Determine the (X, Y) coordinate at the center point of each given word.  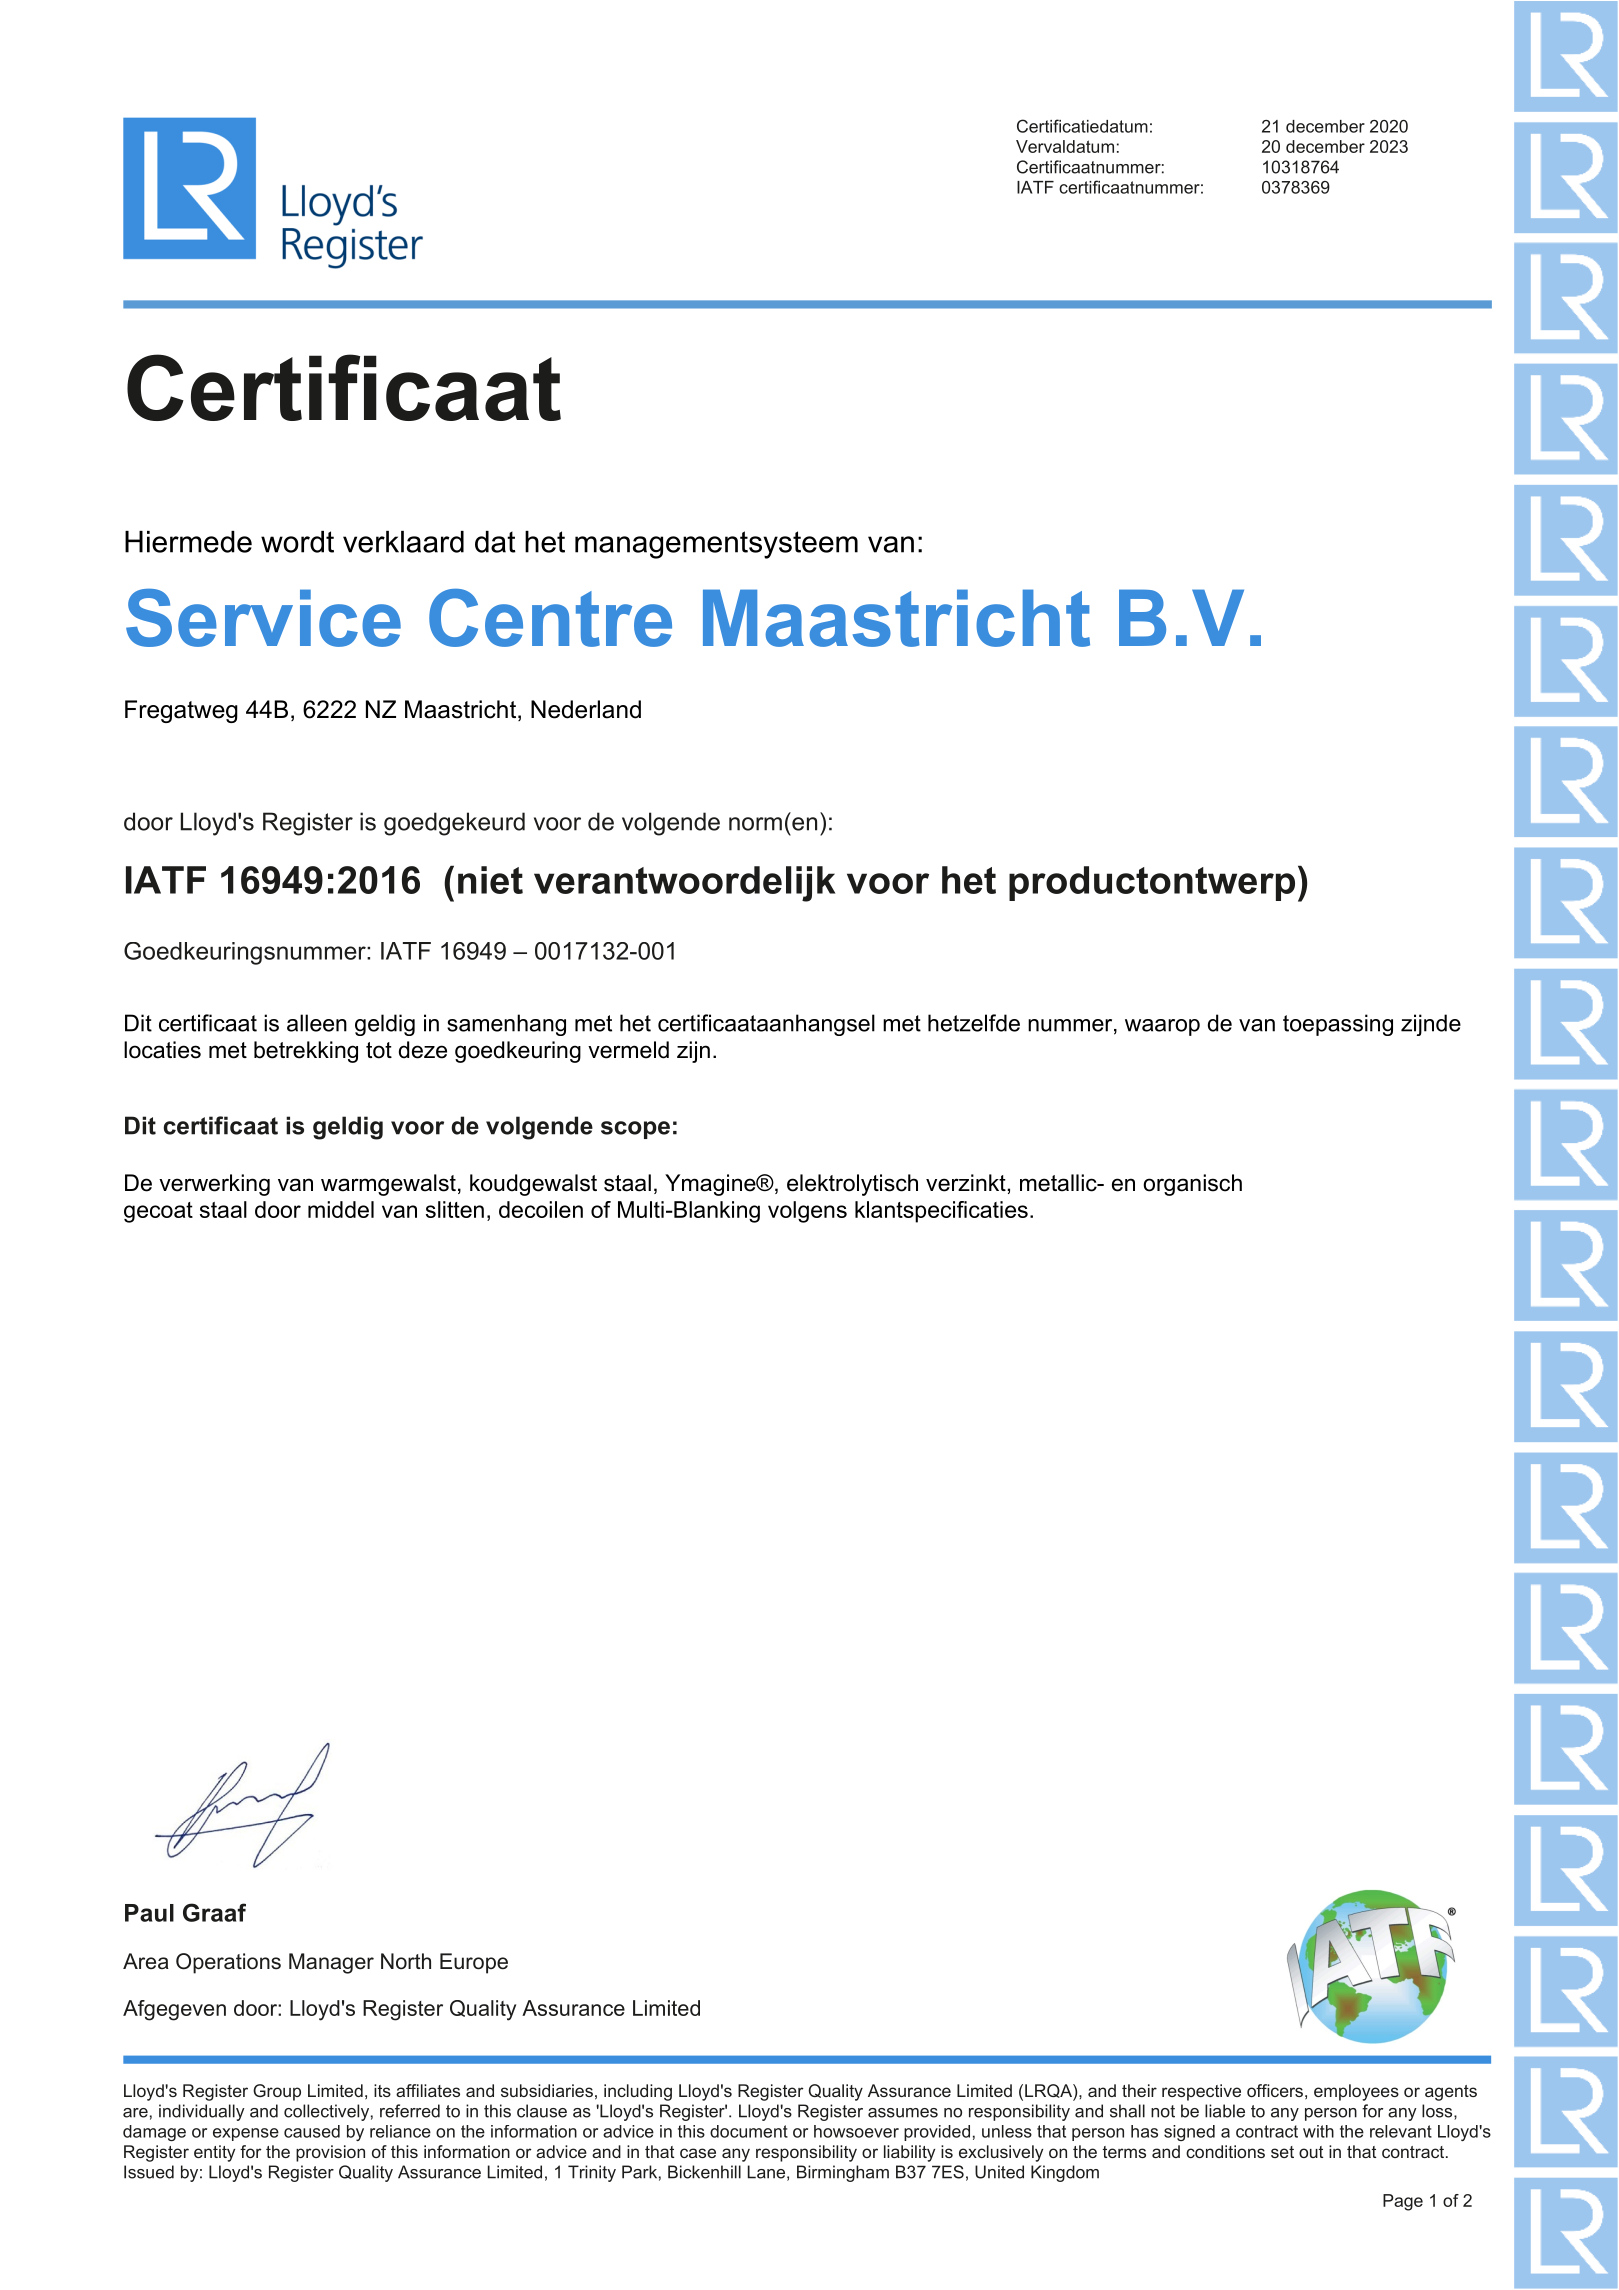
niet (490, 880)
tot (379, 1050)
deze (423, 1050)
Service (263, 618)
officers (1275, 2090)
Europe (474, 1963)
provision (330, 2153)
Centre (550, 618)
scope (635, 1130)
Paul (149, 1913)
